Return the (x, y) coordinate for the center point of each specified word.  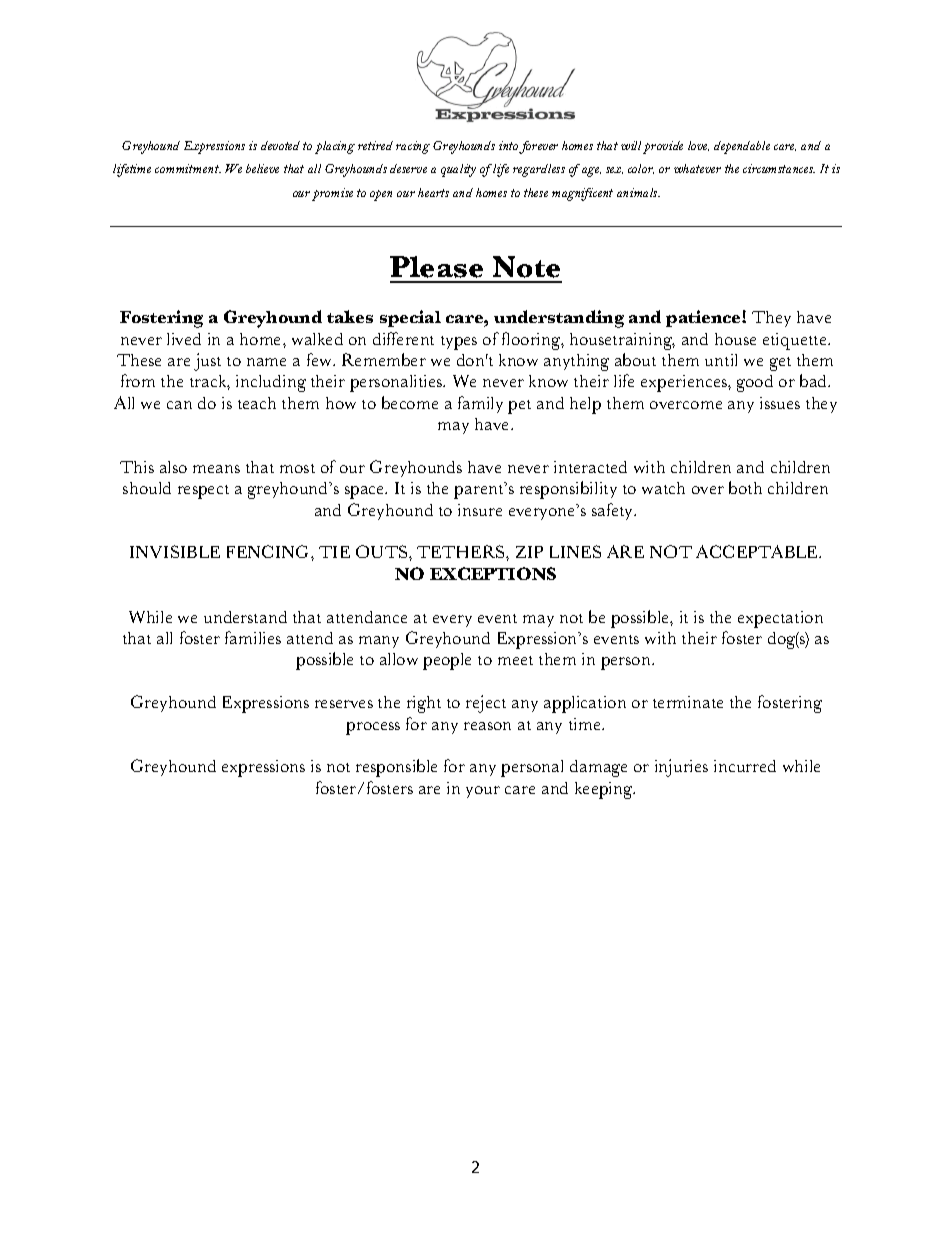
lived (184, 339)
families (253, 637)
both (745, 487)
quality (458, 170)
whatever (697, 168)
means (216, 469)
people (447, 661)
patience (704, 318)
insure (480, 510)
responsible (396, 768)
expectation (780, 619)
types (459, 343)
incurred (745, 766)
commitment (188, 168)
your (483, 792)
